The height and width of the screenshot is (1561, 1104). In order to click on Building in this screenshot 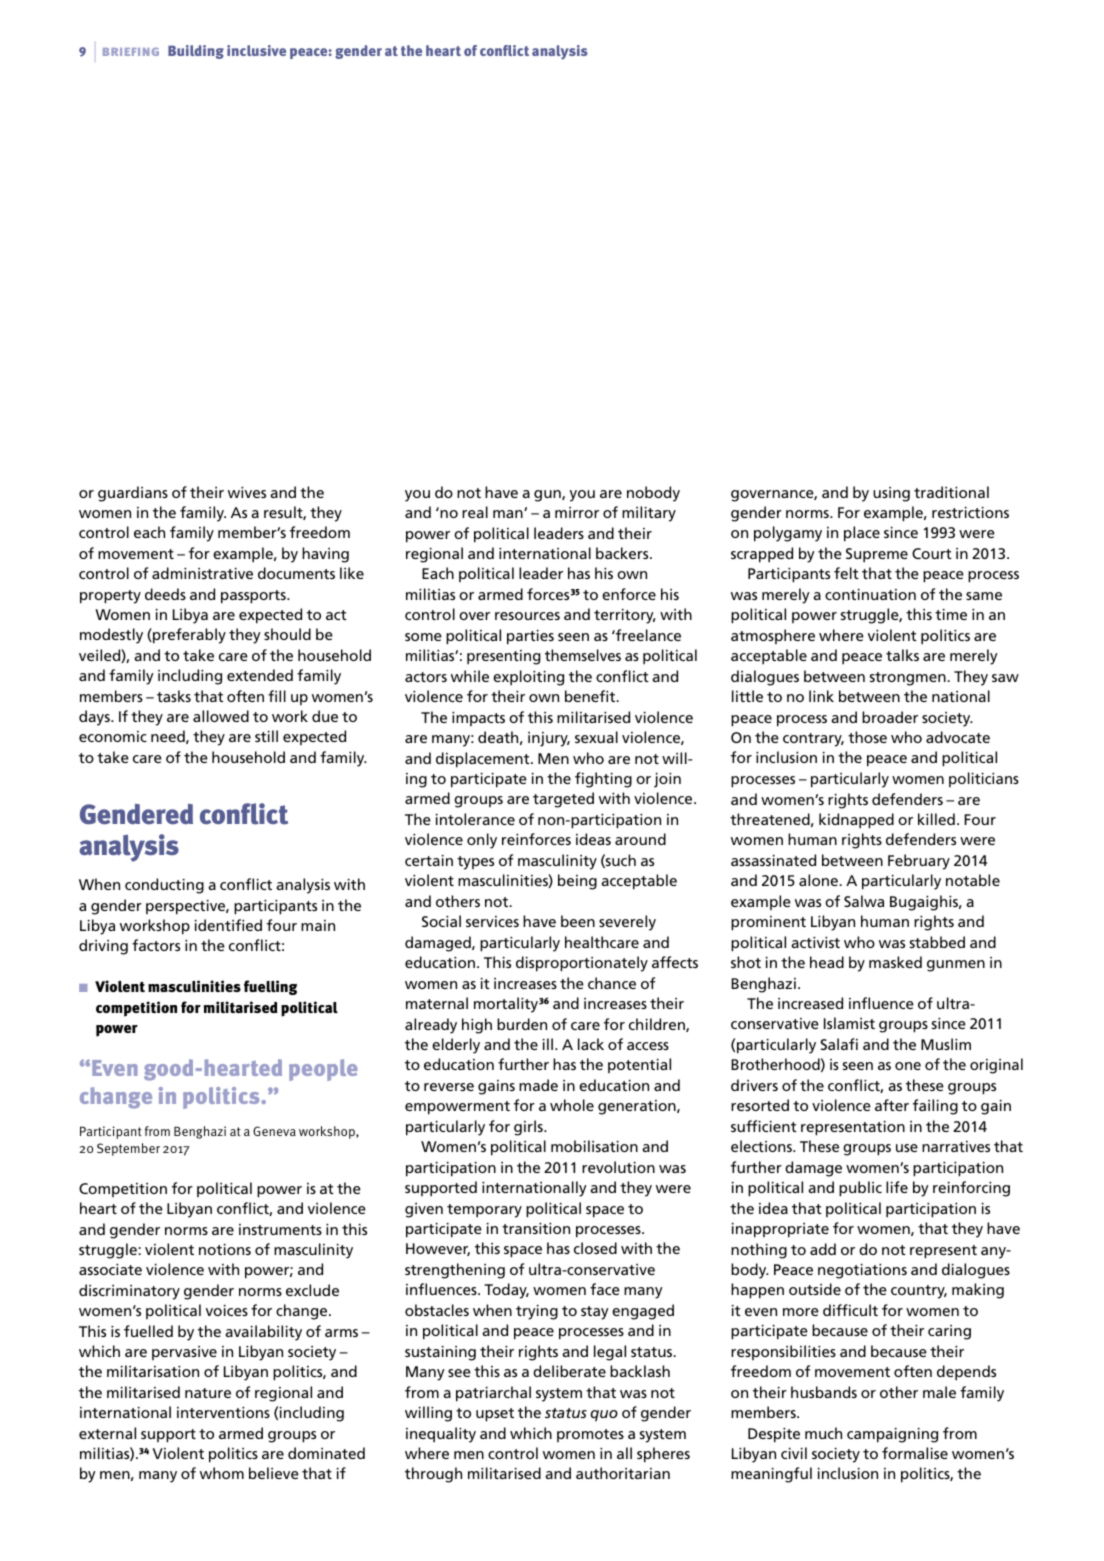, I will do `click(196, 52)`.
